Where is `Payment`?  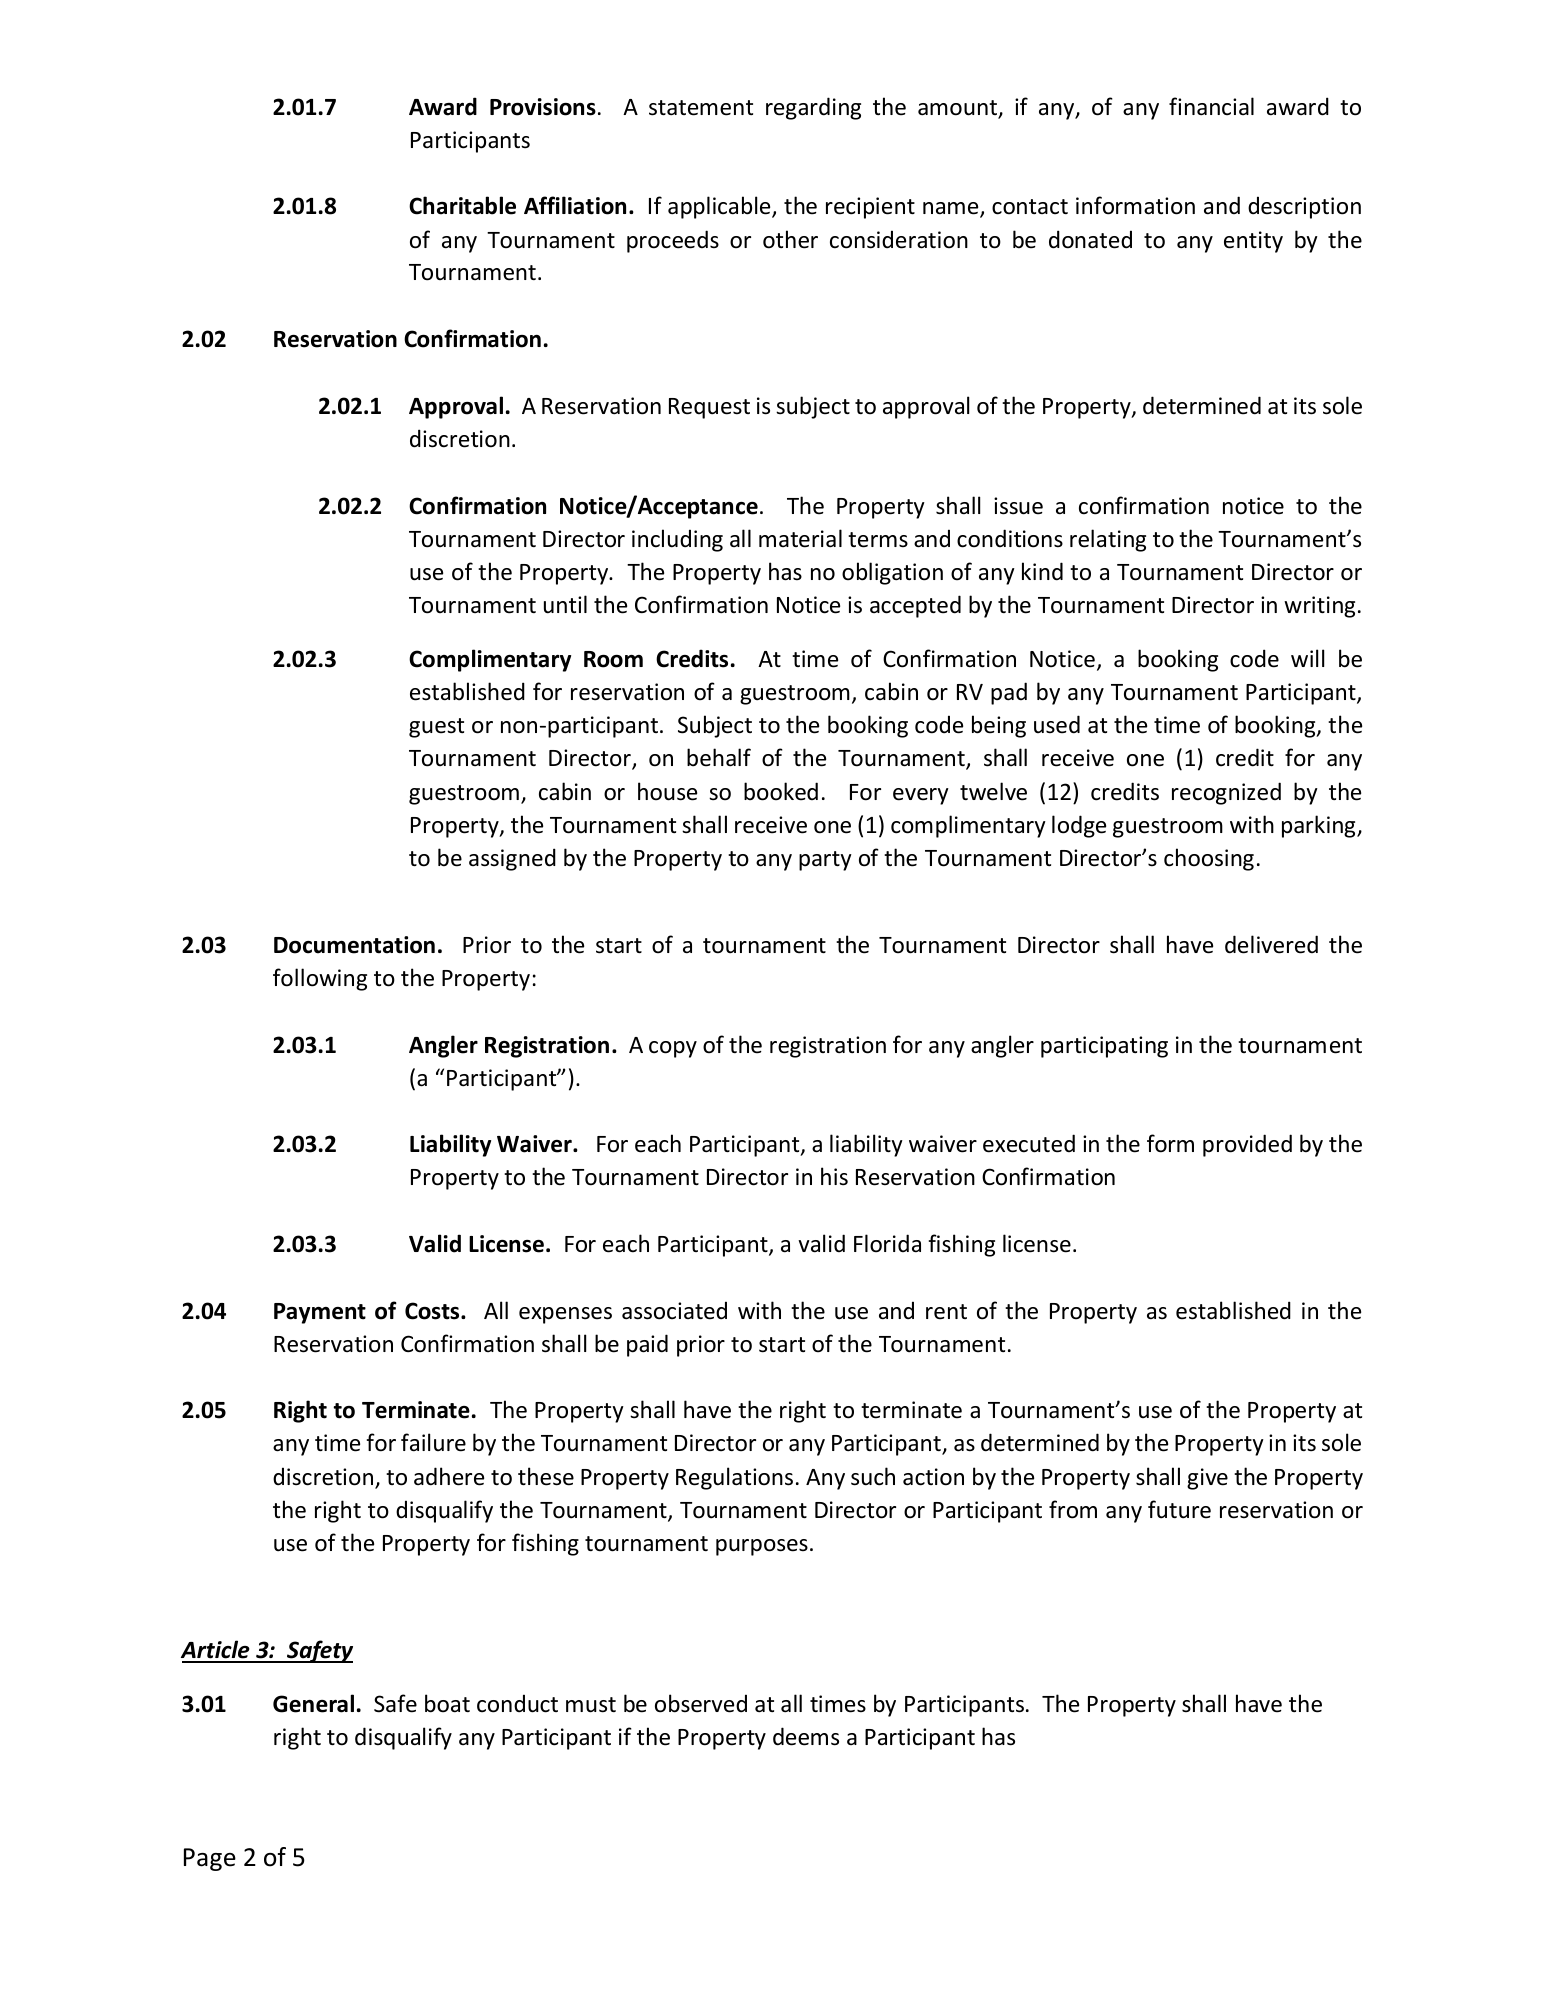 Payment is located at coordinates (320, 1313).
